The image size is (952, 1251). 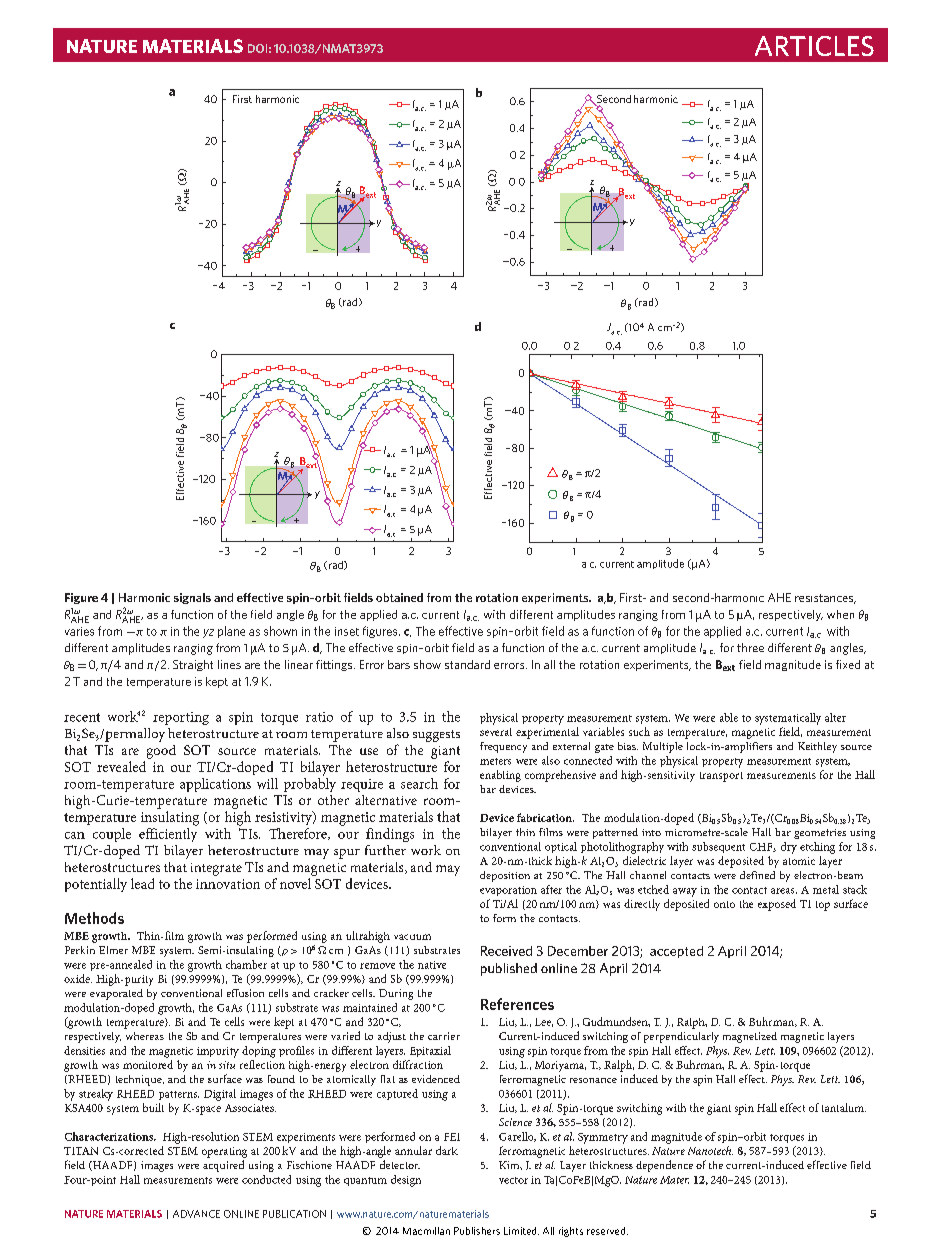 I want to click on inset, so click(x=347, y=631).
